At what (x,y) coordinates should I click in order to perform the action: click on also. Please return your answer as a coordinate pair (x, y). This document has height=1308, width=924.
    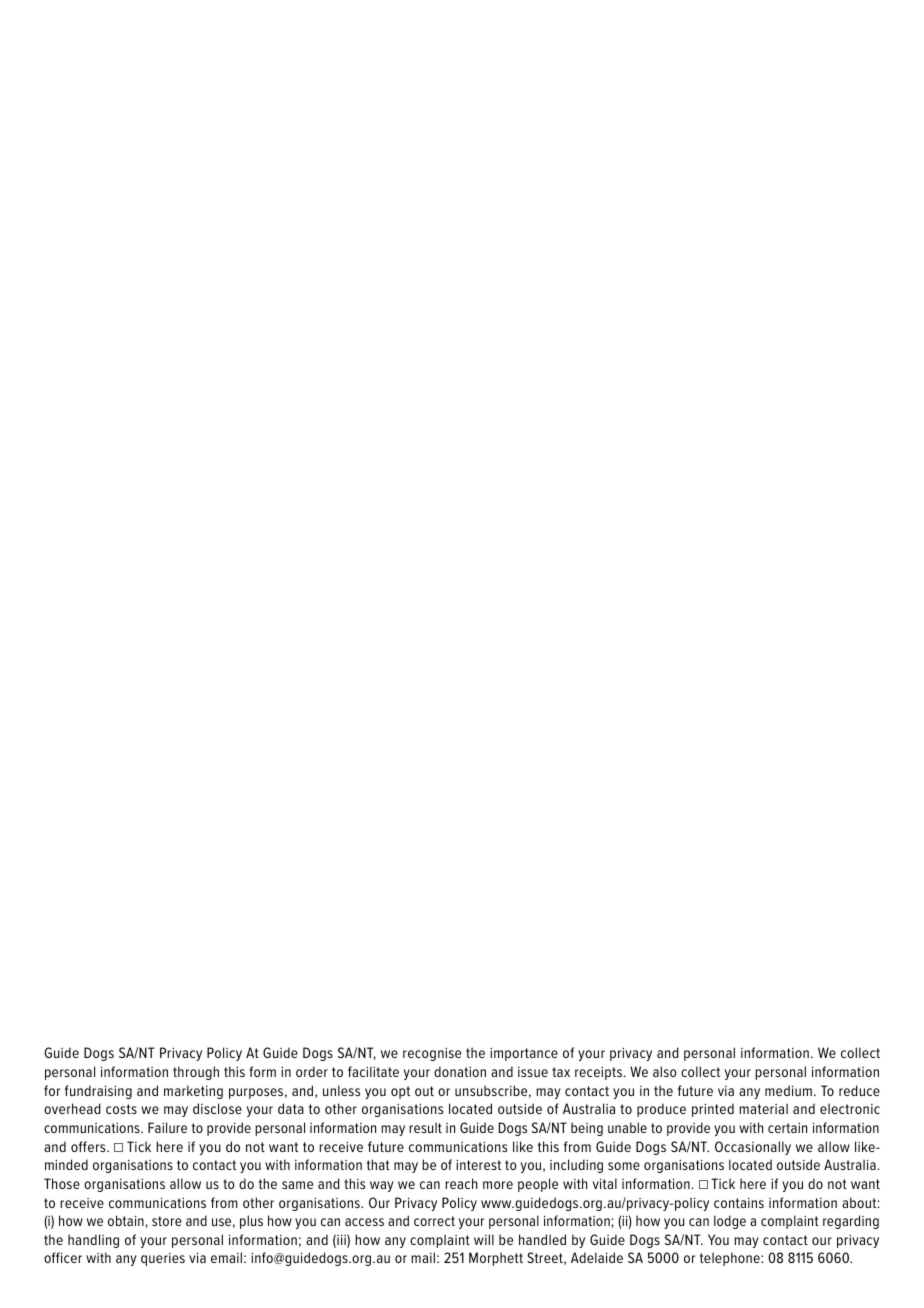
    Looking at the image, I should click on (665, 1071).
